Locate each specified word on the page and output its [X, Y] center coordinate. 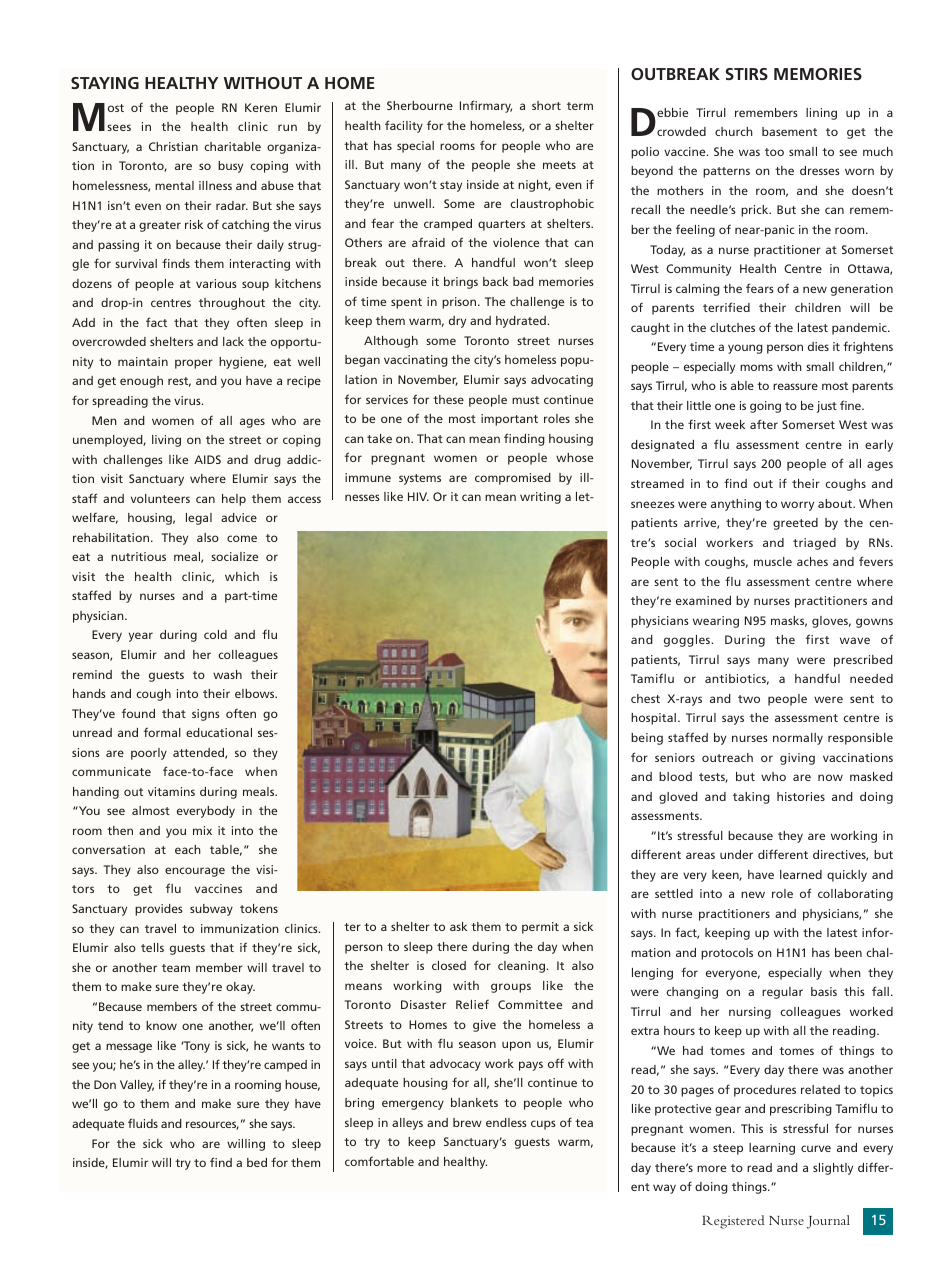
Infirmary [486, 106]
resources [212, 1125]
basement [789, 131]
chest [645, 698]
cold [215, 634]
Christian [173, 146]
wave [855, 640]
